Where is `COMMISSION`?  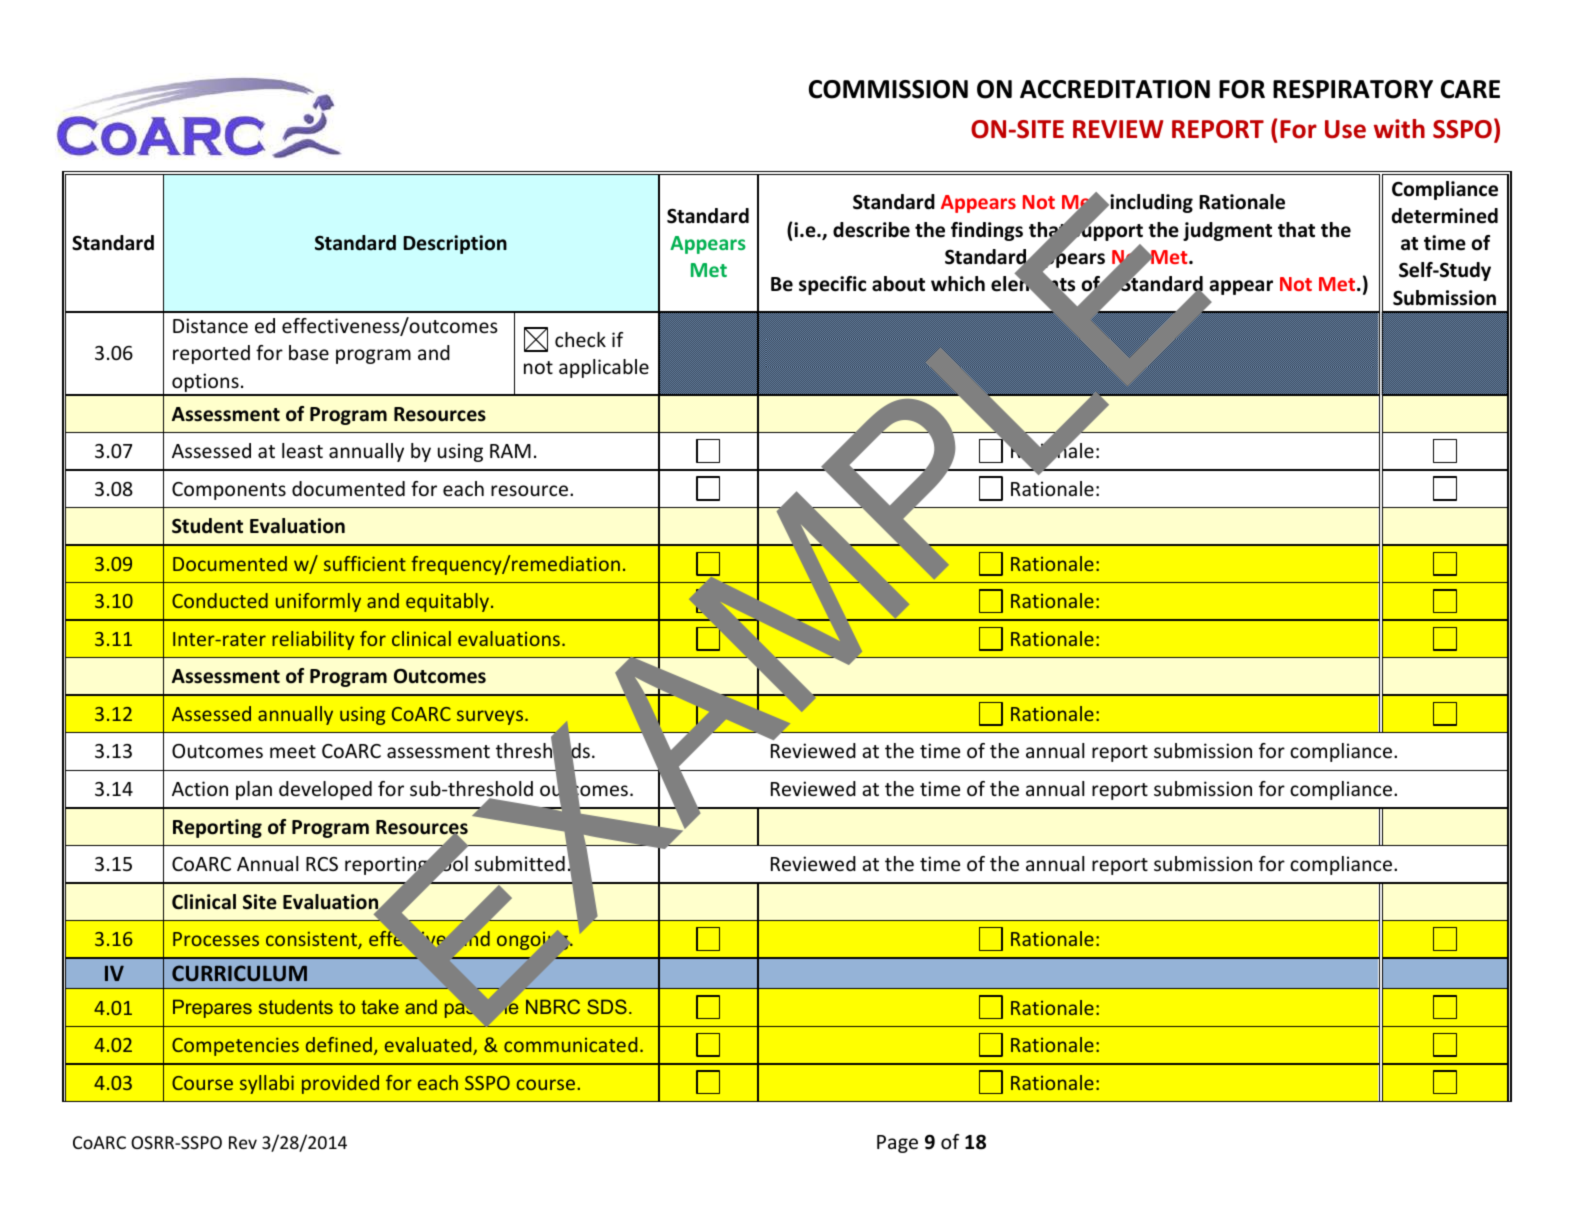
COMMISSION is located at coordinates (888, 89).
